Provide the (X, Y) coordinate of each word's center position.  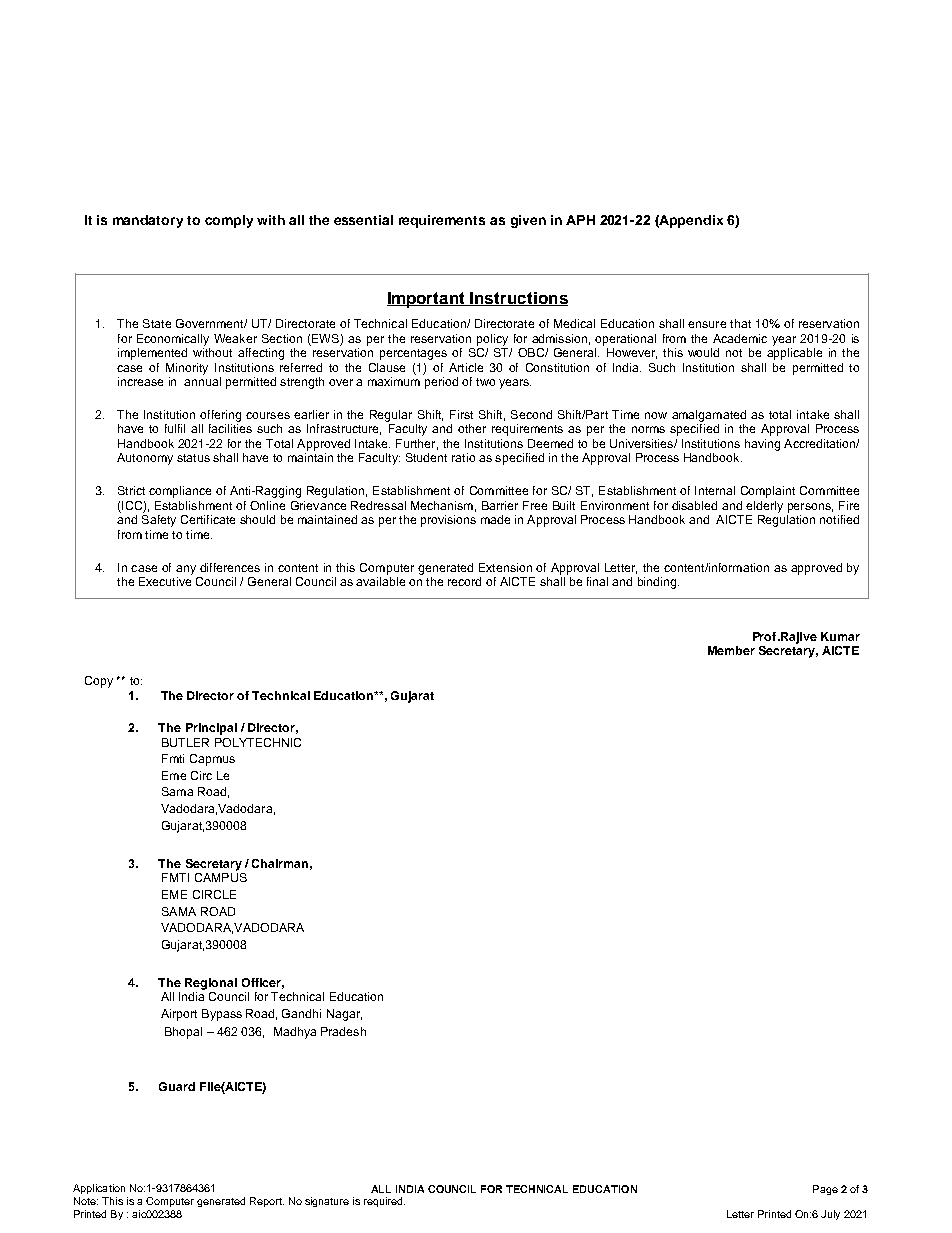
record (464, 581)
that (740, 323)
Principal (211, 729)
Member (731, 650)
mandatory (148, 221)
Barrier (500, 505)
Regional (211, 984)
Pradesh (343, 1031)
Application (99, 1189)
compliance (180, 492)
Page (825, 1190)
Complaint (768, 492)
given (528, 221)
